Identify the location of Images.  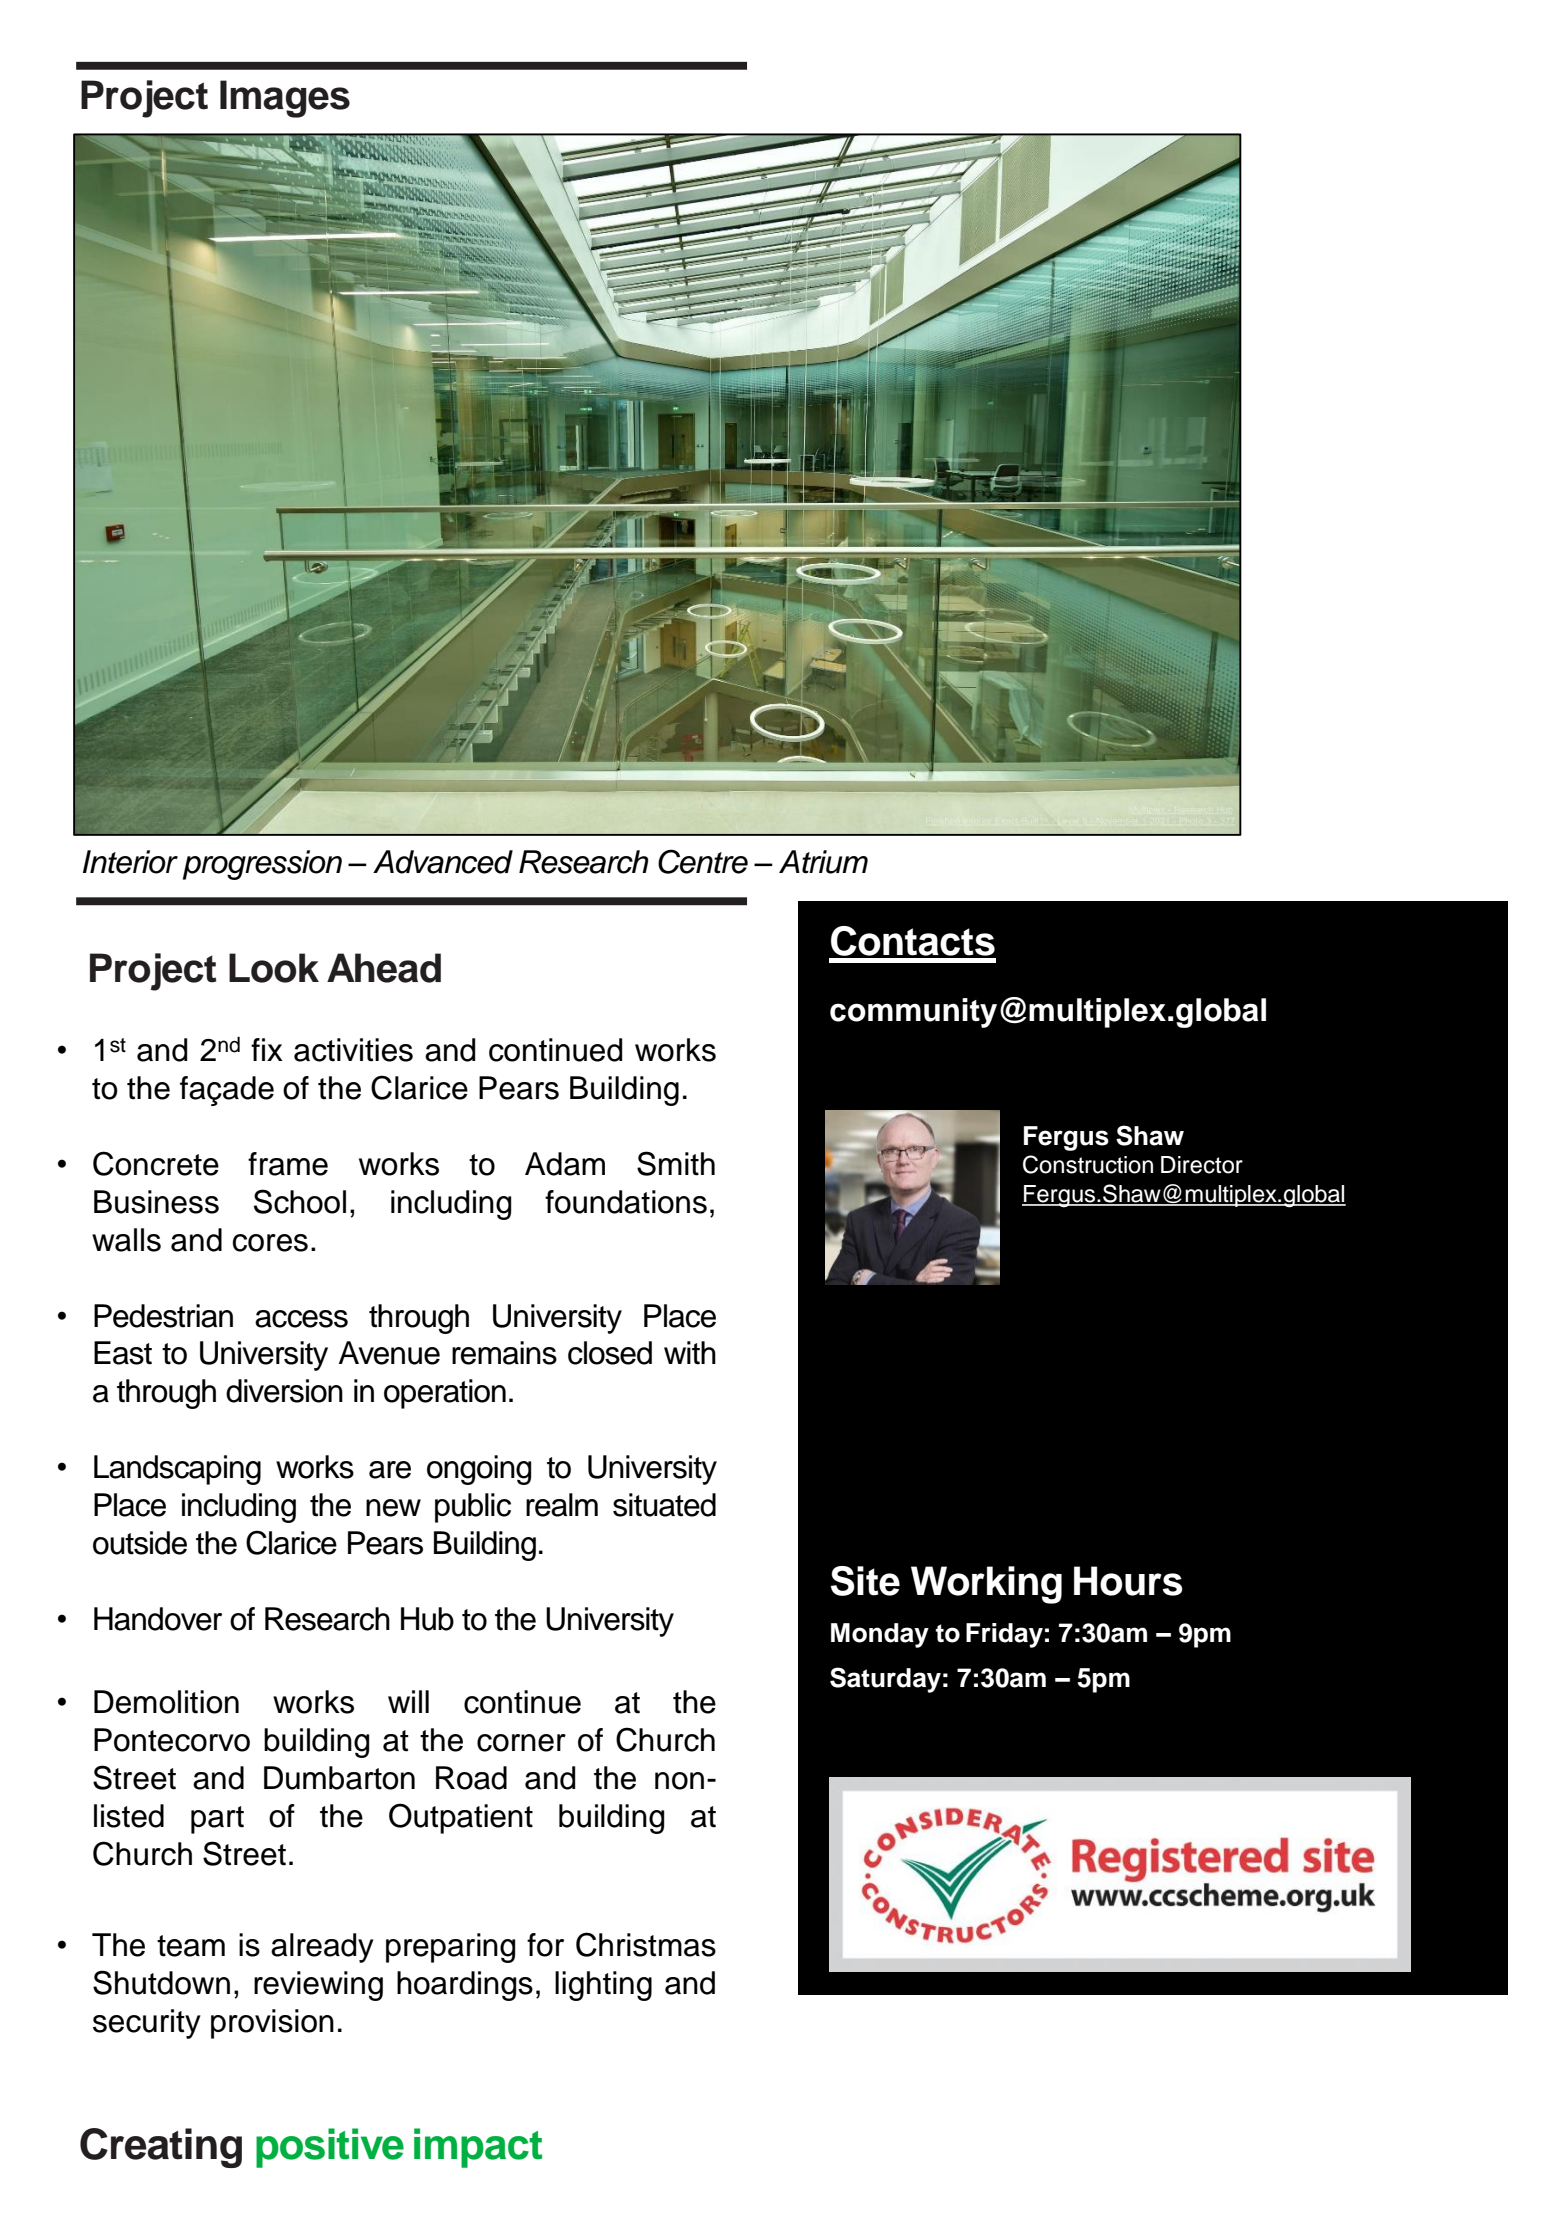
(285, 99).
